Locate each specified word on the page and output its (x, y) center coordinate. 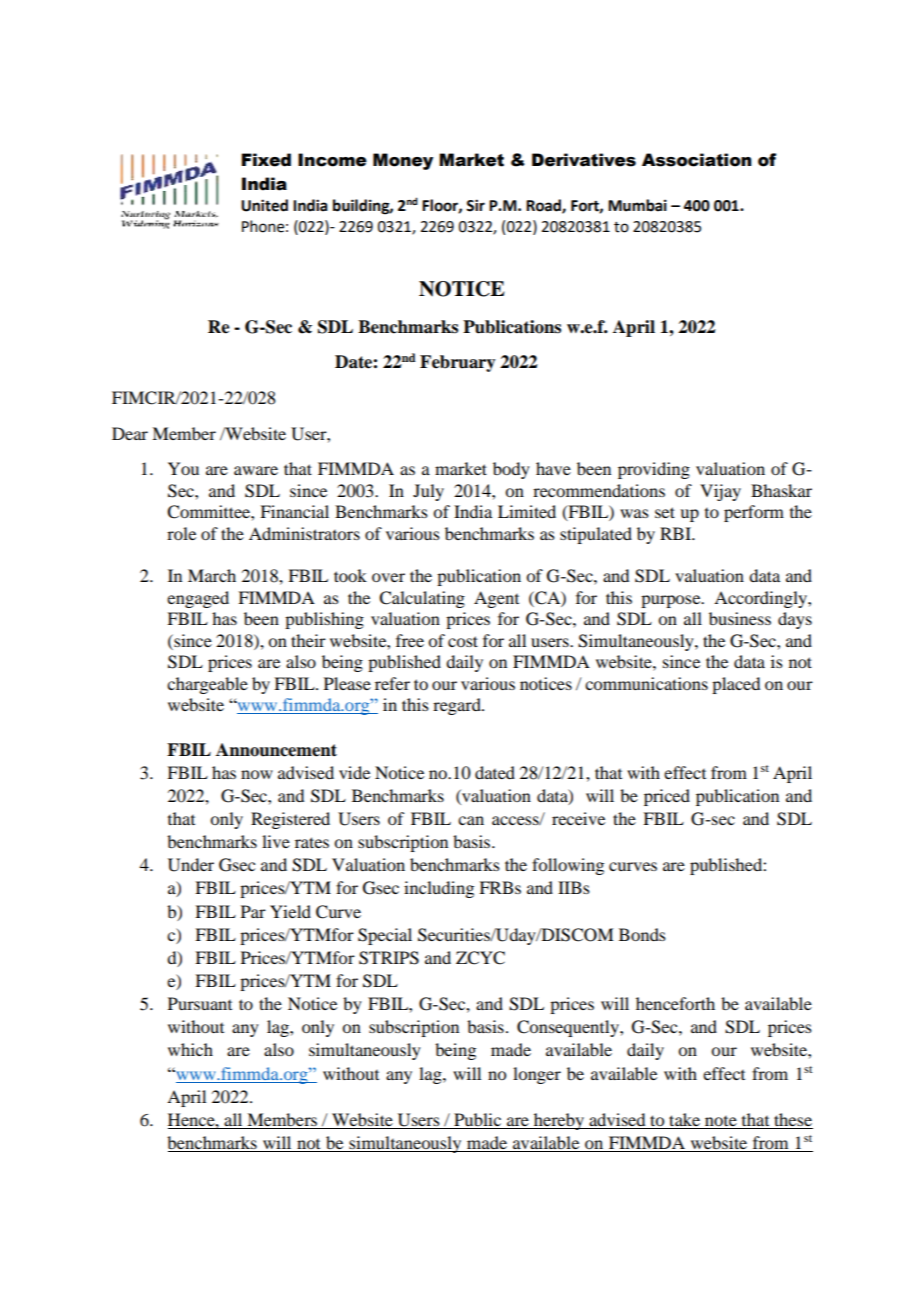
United (264, 205)
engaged (198, 599)
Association (697, 160)
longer (537, 1075)
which (190, 1049)
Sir (475, 205)
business (740, 618)
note (721, 1121)
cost (463, 641)
